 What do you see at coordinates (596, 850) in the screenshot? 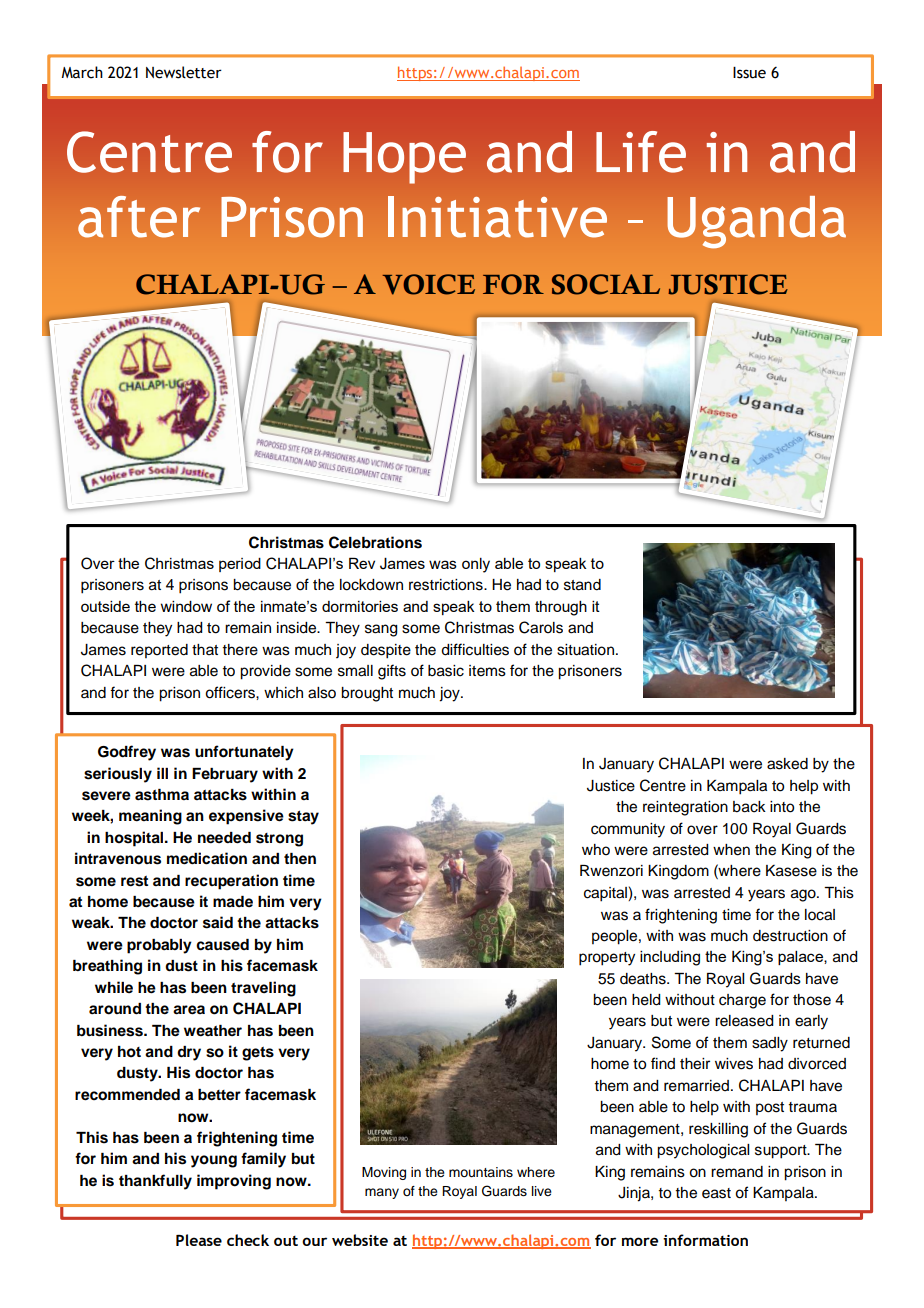
I see `who` at bounding box center [596, 850].
